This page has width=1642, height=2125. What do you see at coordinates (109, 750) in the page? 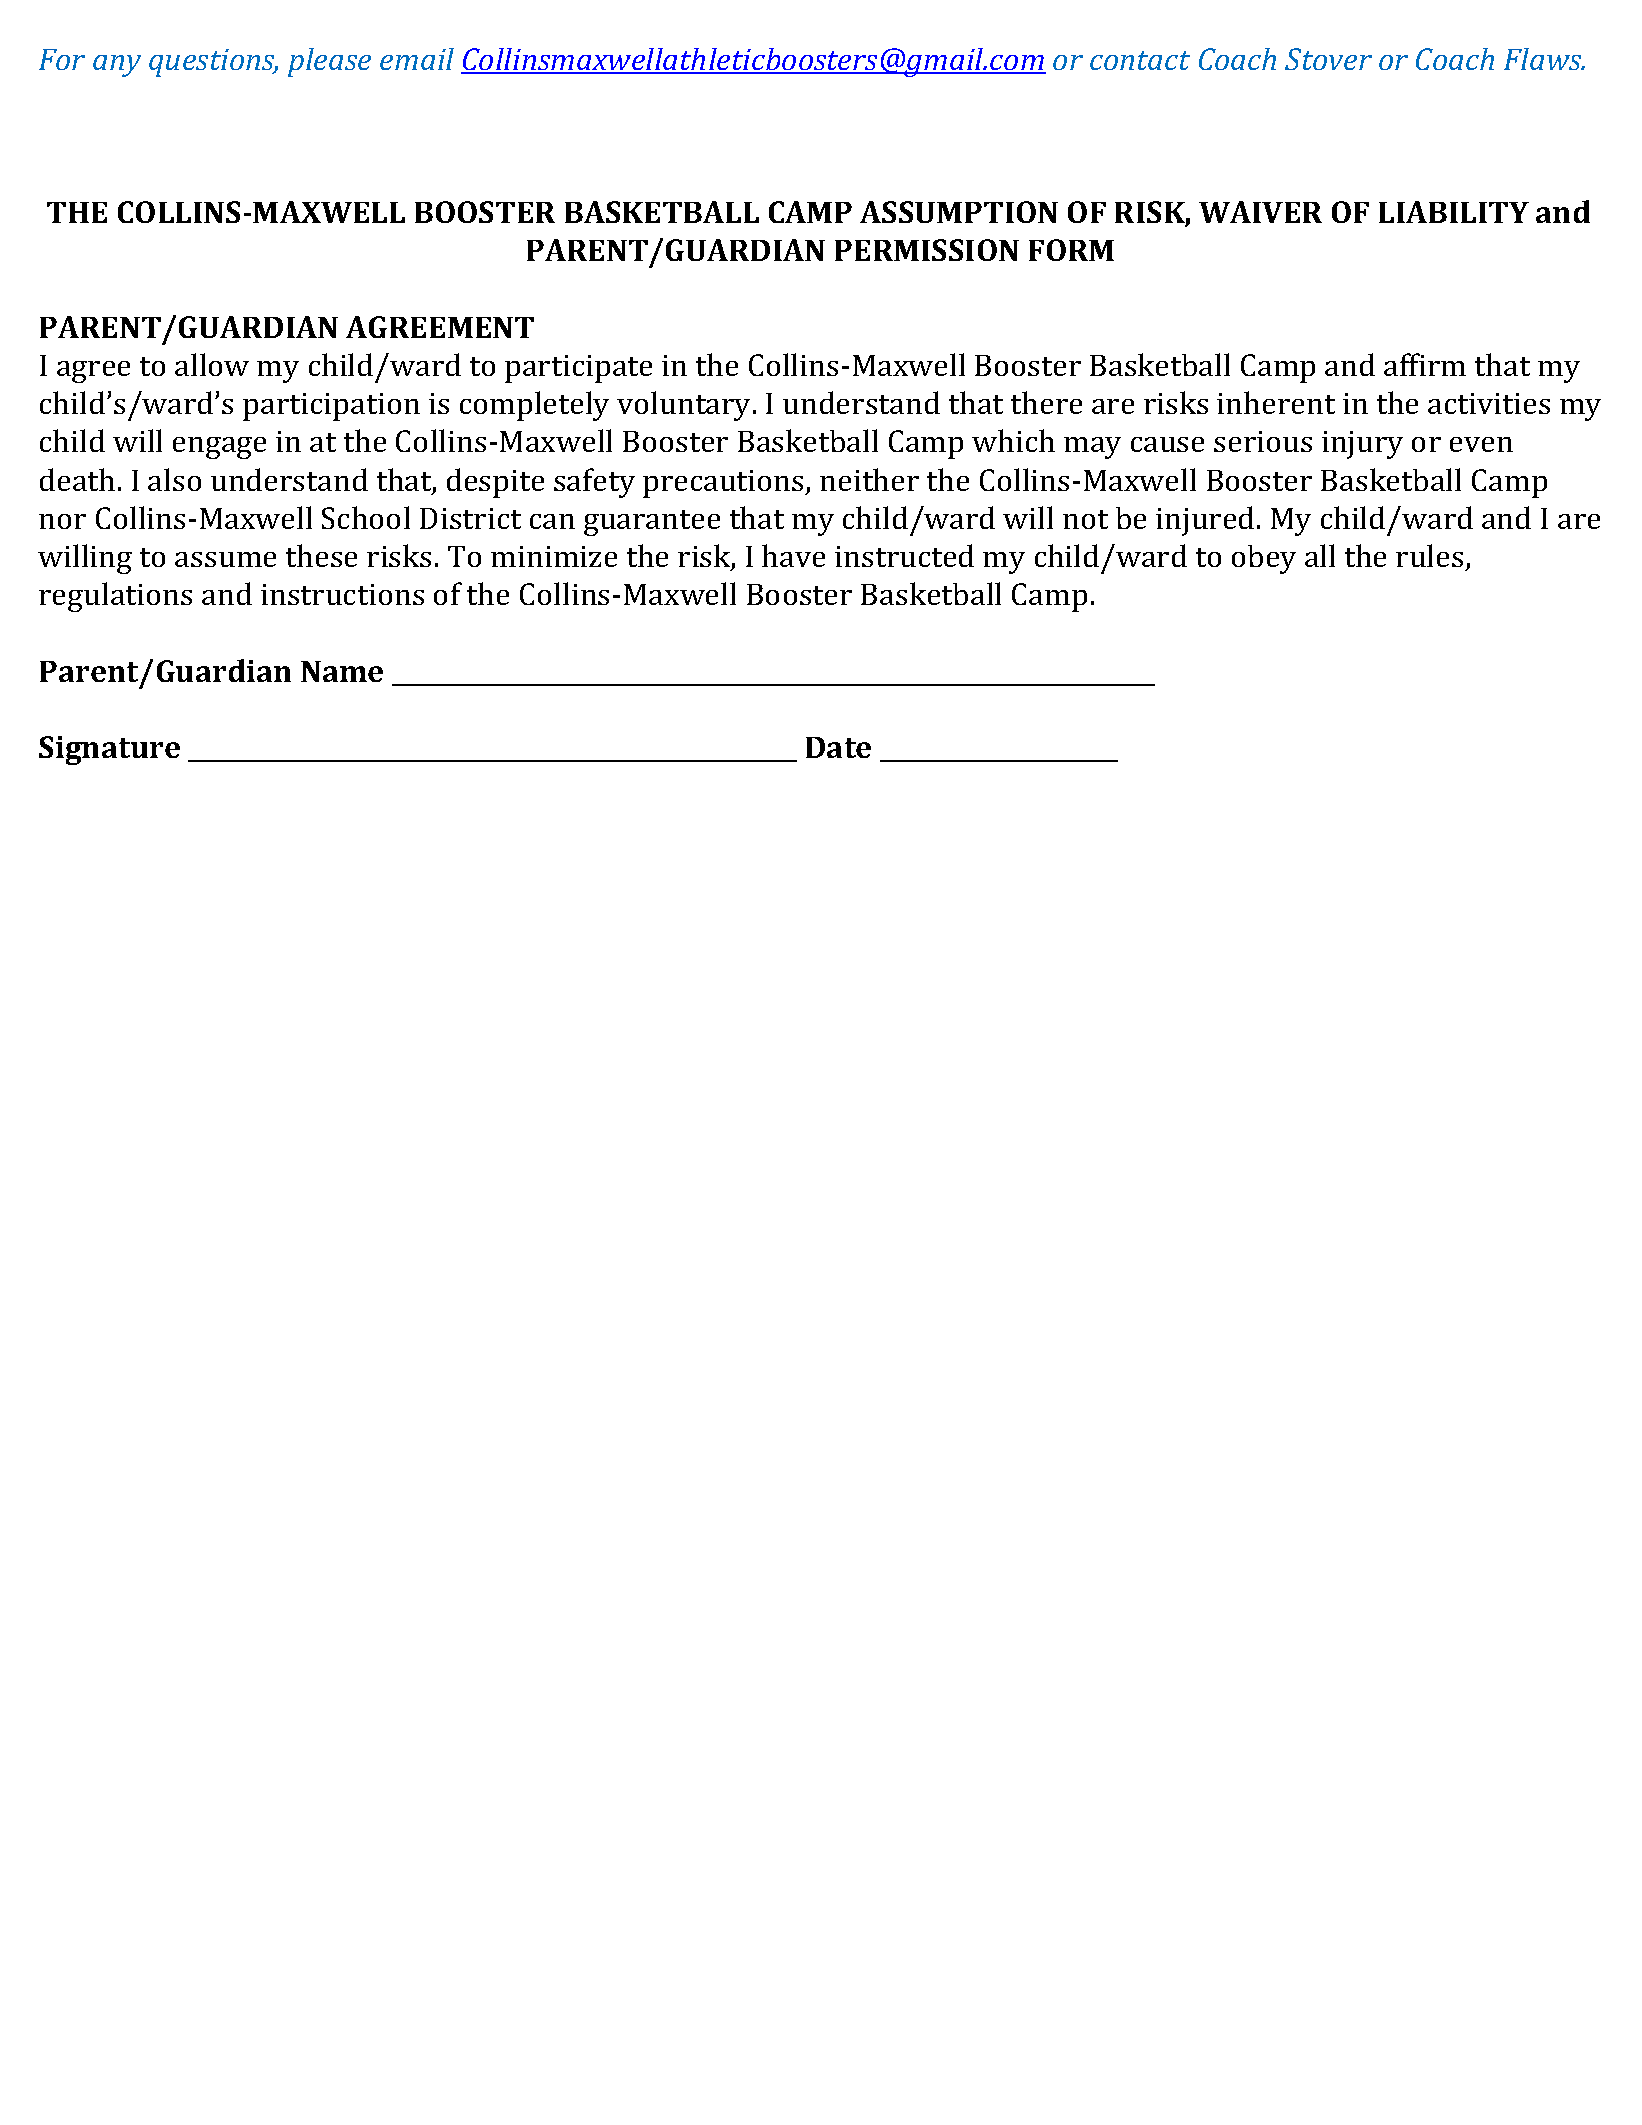
I see `Signature` at bounding box center [109, 750].
